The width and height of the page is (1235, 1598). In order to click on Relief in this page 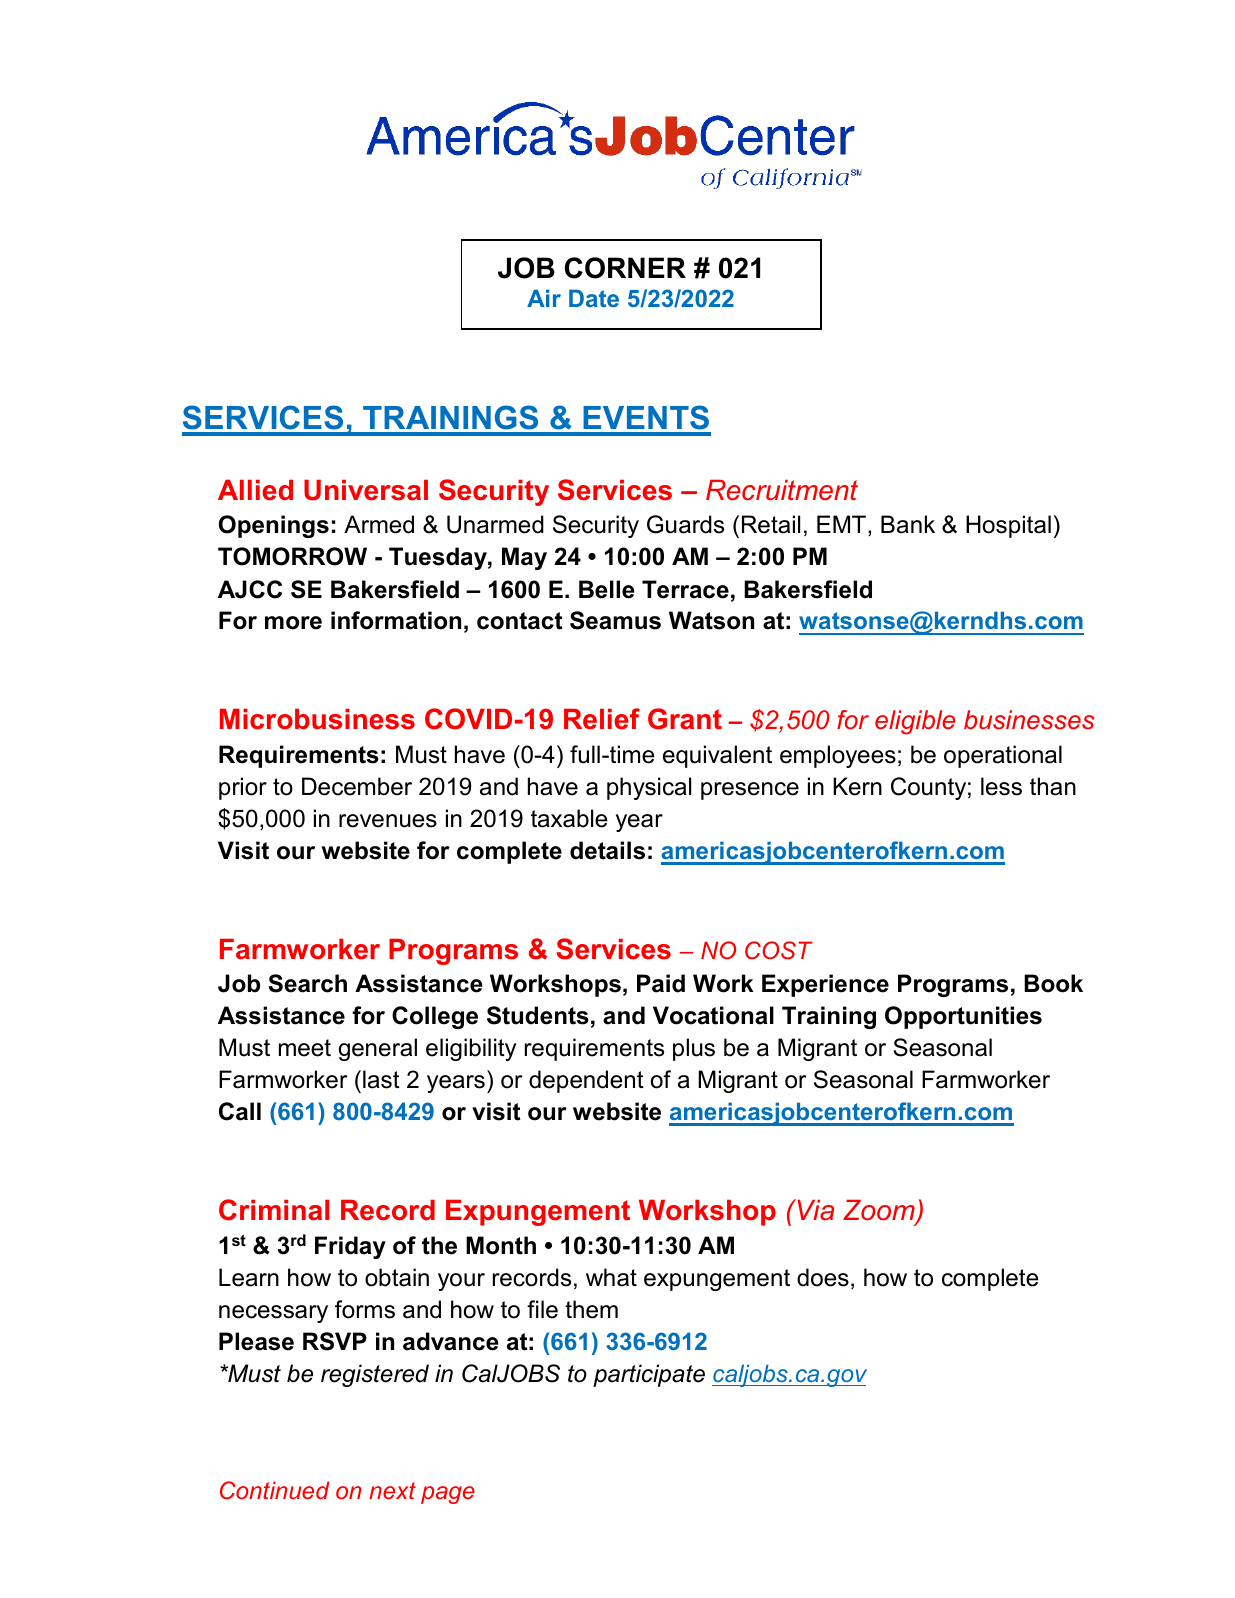, I will do `click(602, 719)`.
